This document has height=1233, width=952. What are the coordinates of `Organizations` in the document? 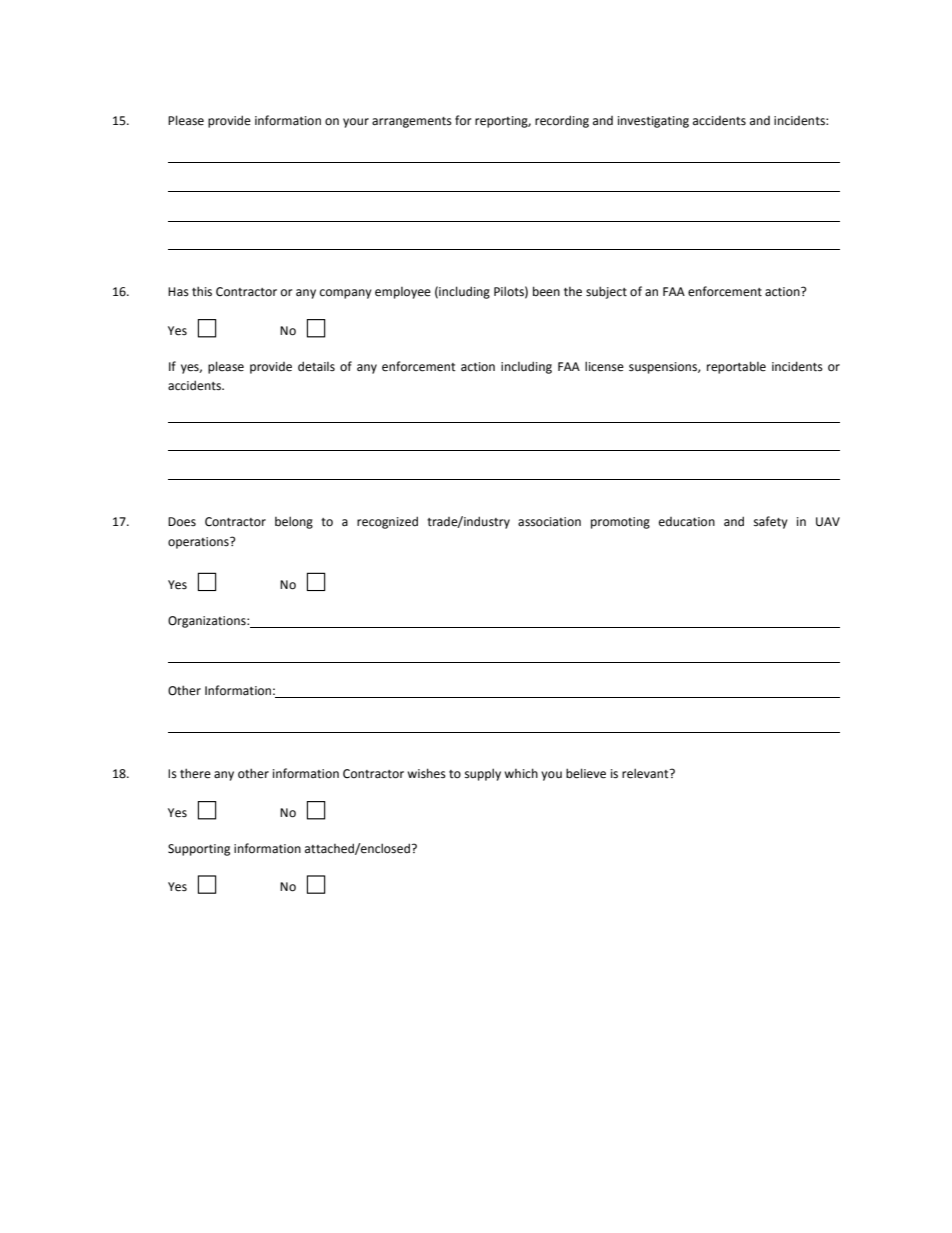 It's located at (208, 622).
